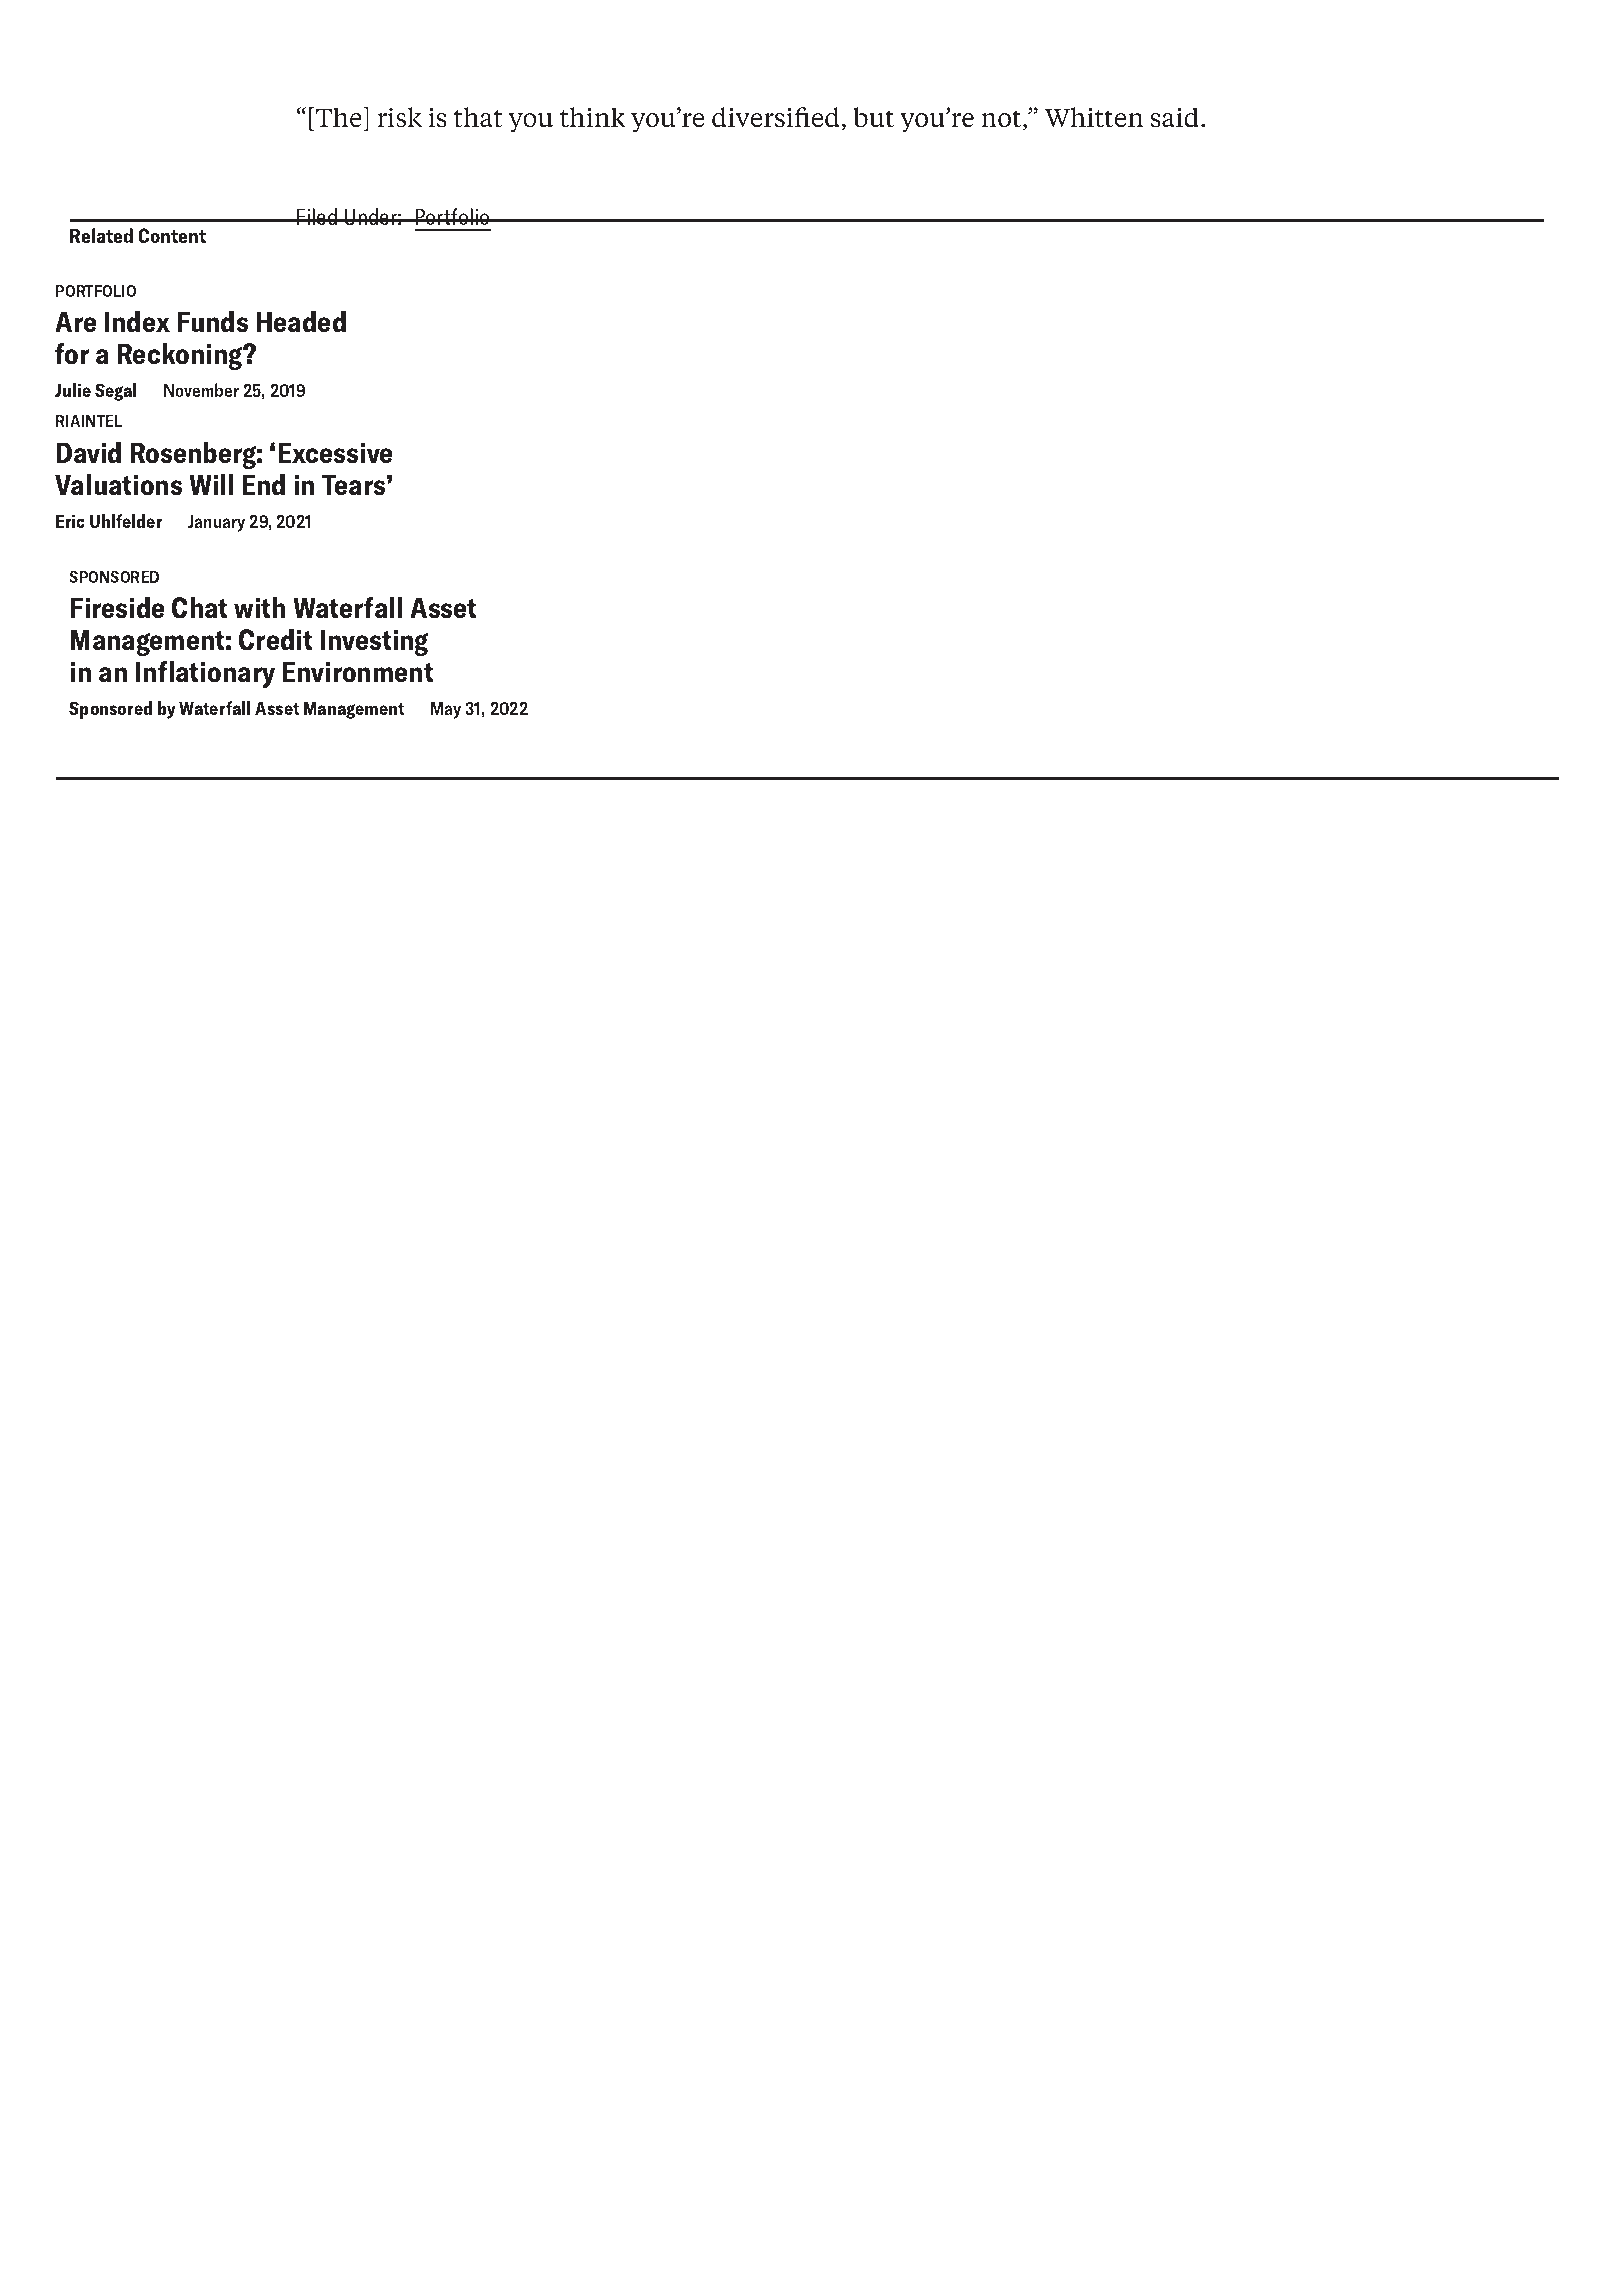  I want to click on said, so click(1175, 117).
